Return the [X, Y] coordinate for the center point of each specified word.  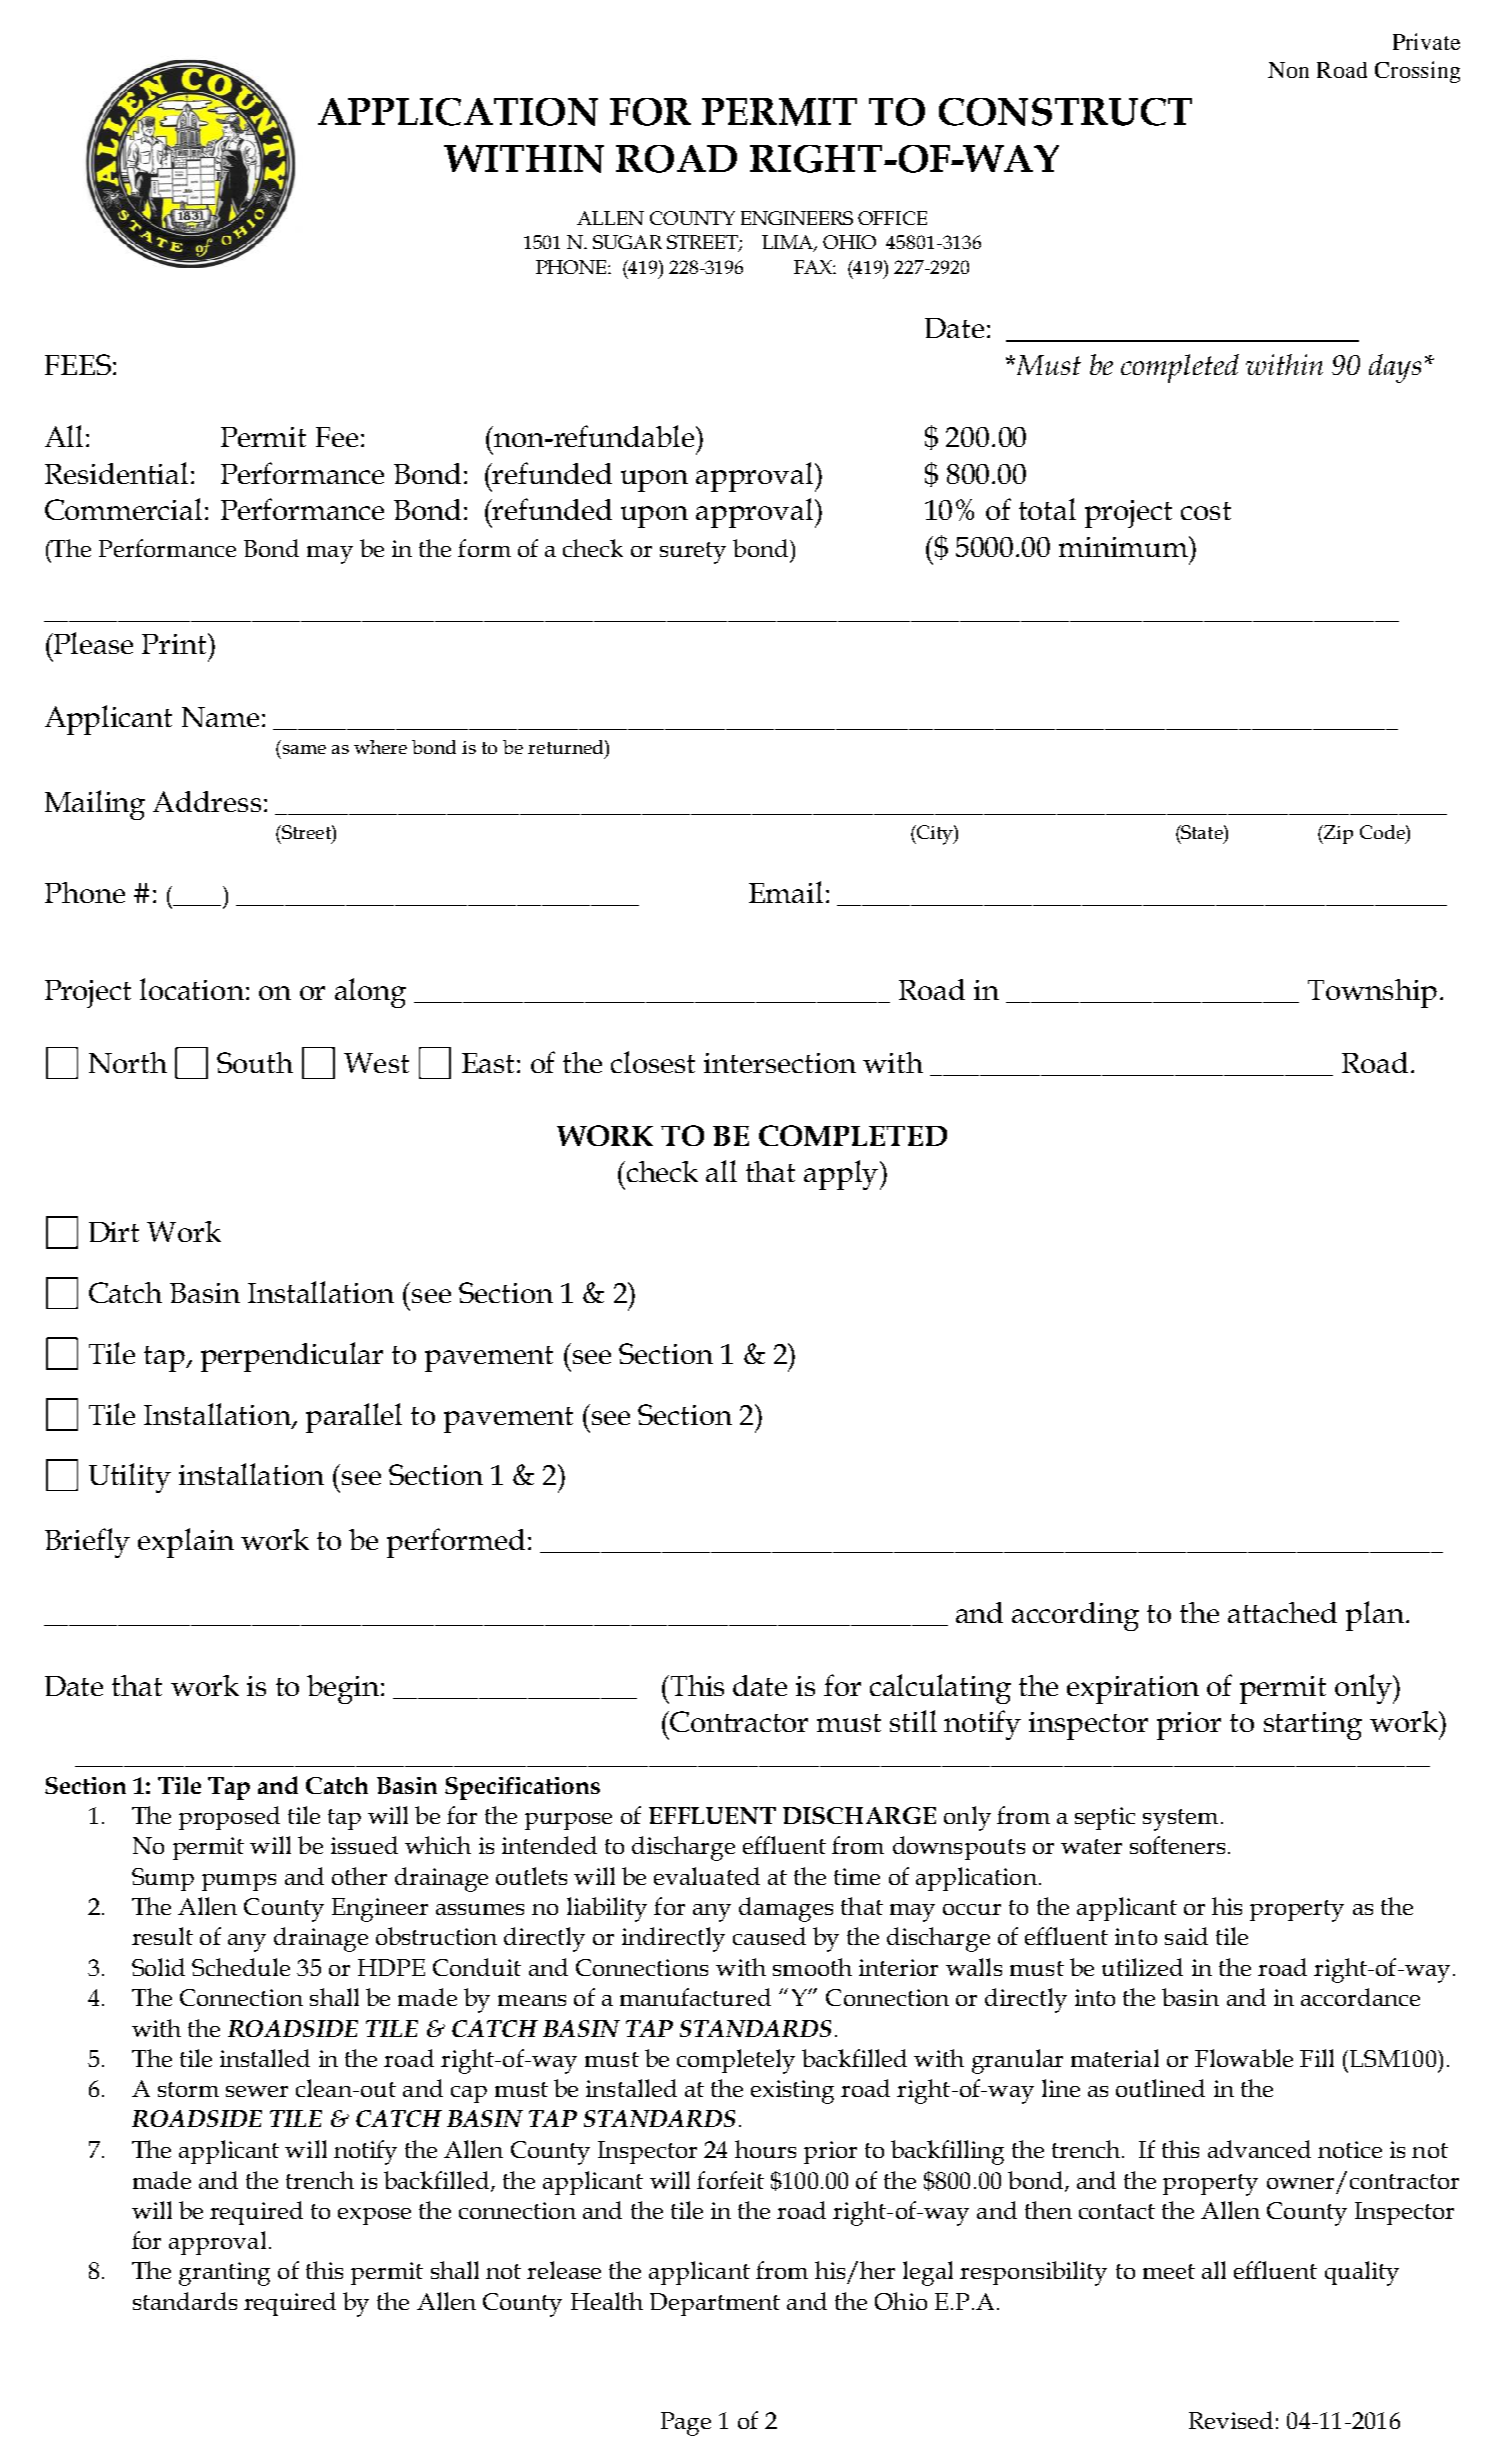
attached [1282, 1612]
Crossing [1417, 72]
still [913, 1721]
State [1202, 832]
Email [786, 892]
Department [715, 2304]
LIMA [789, 243]
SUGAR [627, 242]
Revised [1231, 2420]
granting [224, 2274]
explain [186, 1543]
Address [207, 801]
